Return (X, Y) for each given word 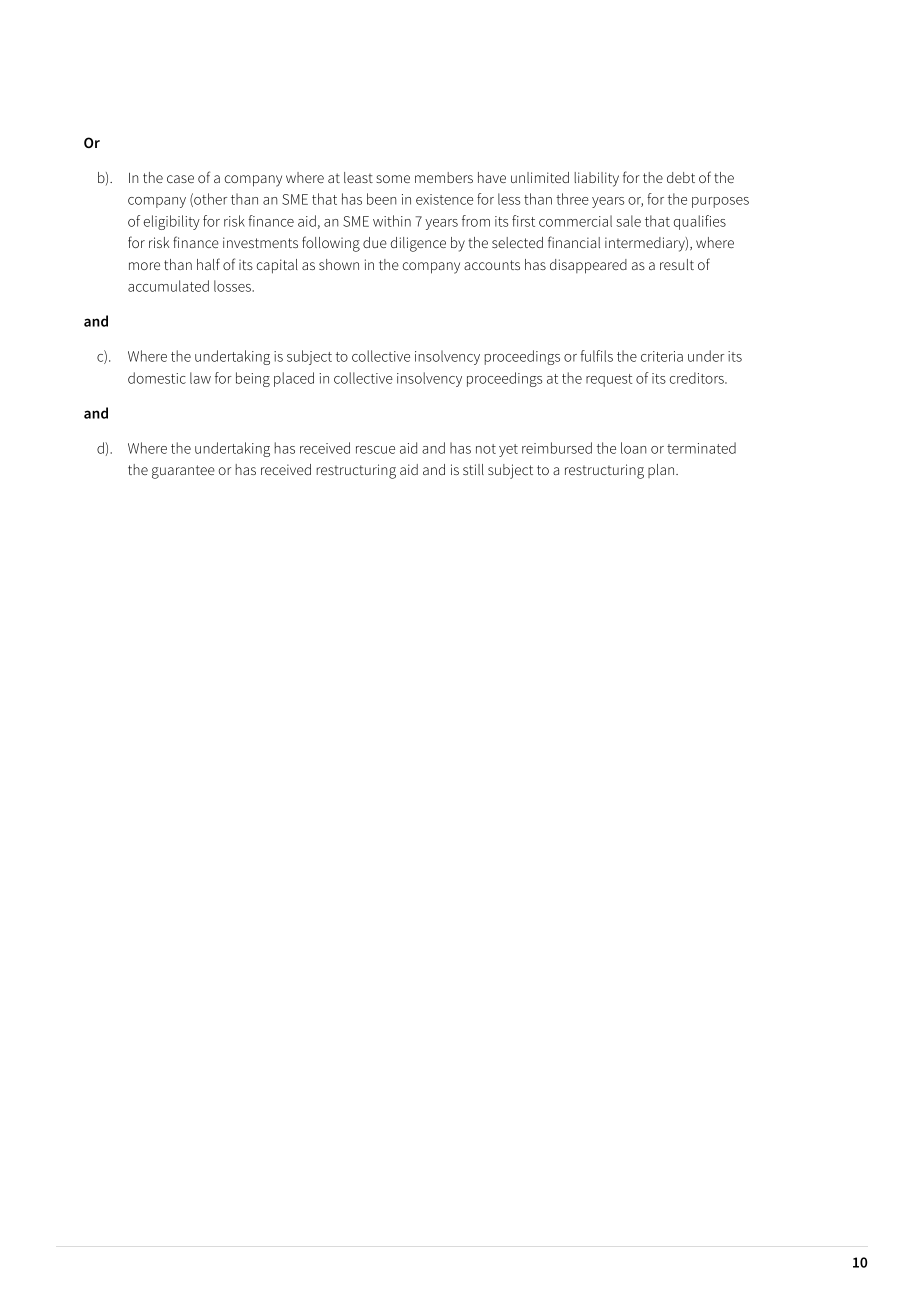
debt (681, 177)
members (444, 177)
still (473, 469)
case (180, 179)
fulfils (596, 356)
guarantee (183, 472)
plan (662, 471)
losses (233, 286)
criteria (662, 356)
